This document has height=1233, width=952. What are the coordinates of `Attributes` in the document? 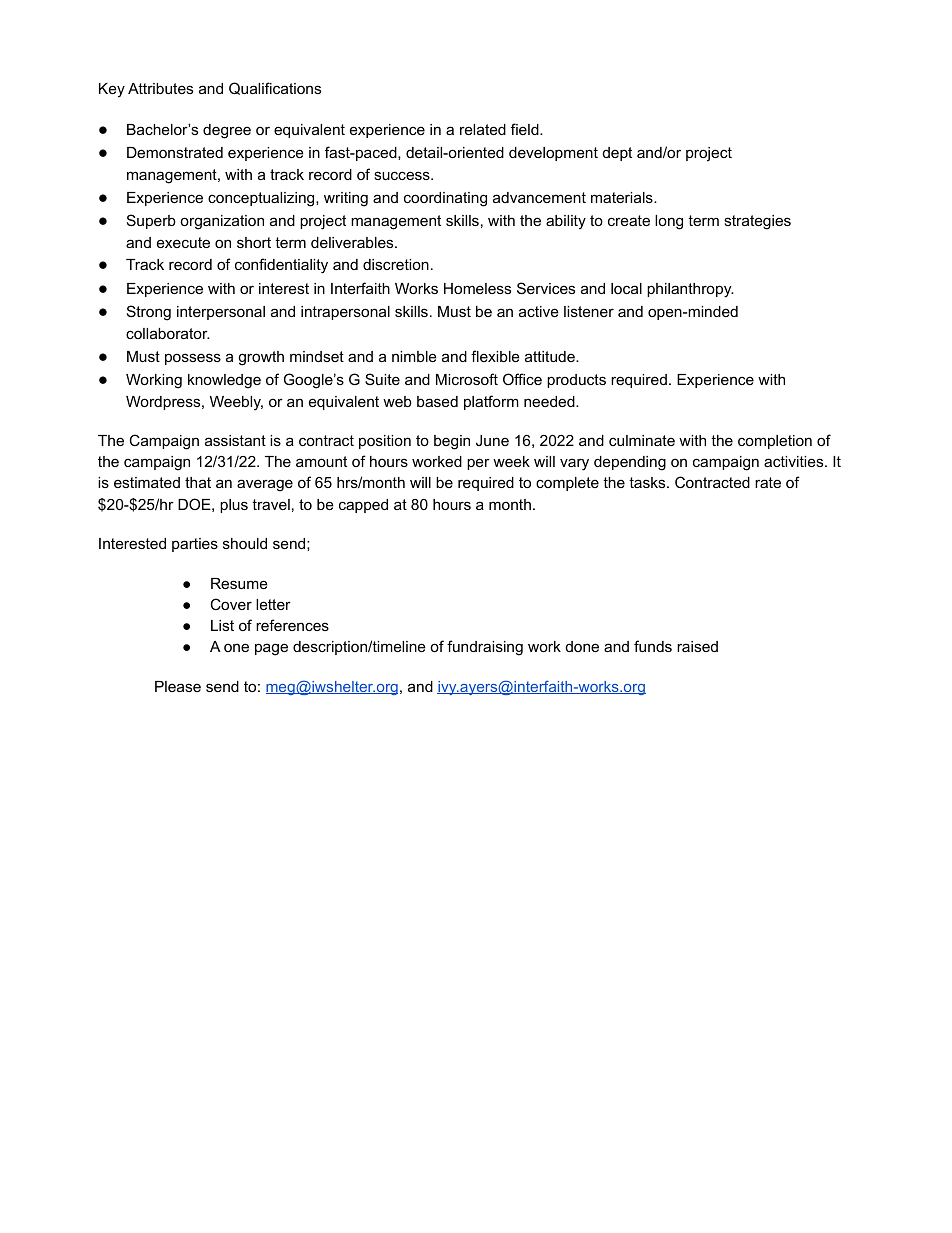 It's located at (160, 88).
